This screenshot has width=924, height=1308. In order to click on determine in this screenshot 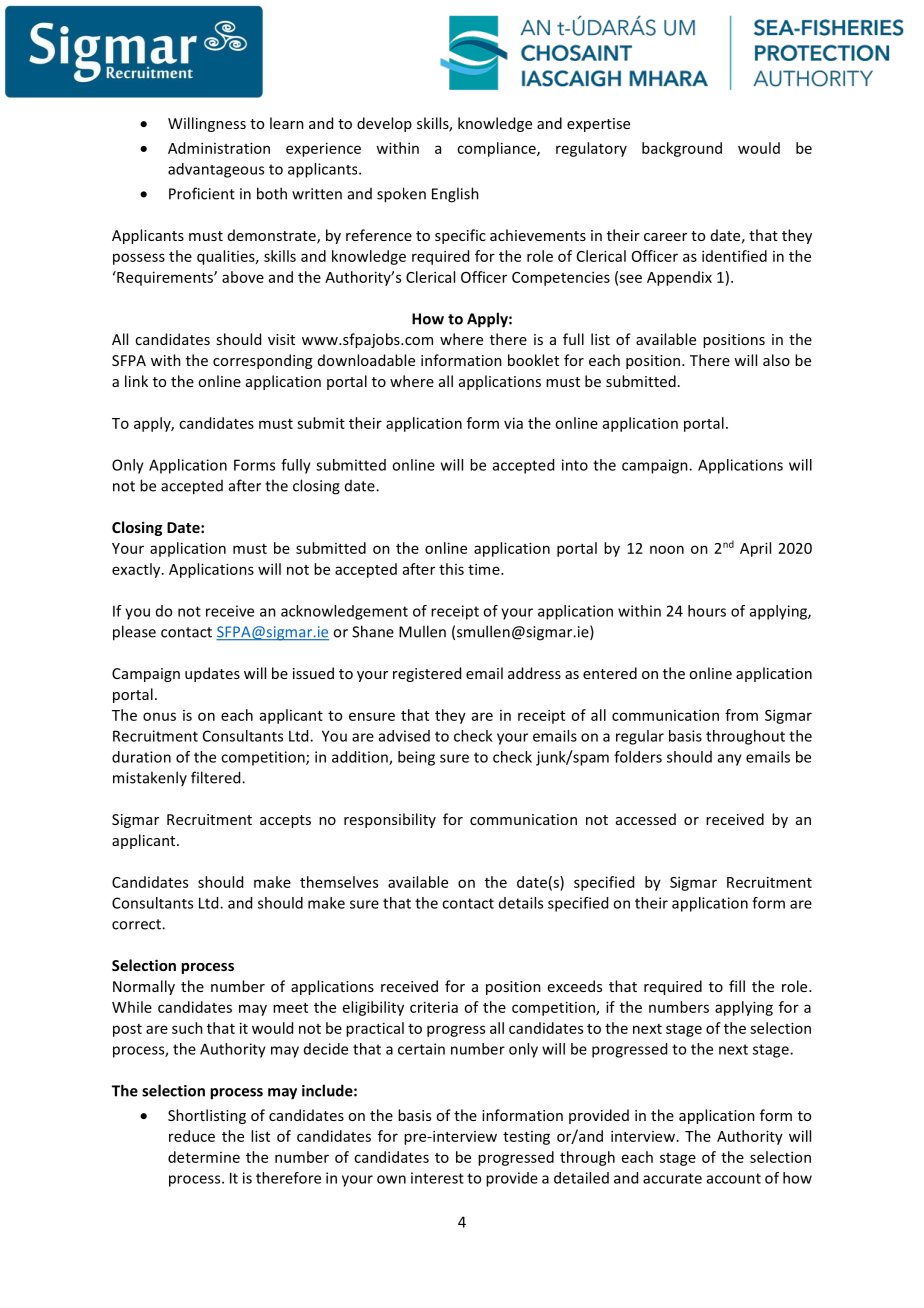, I will do `click(204, 1157)`.
